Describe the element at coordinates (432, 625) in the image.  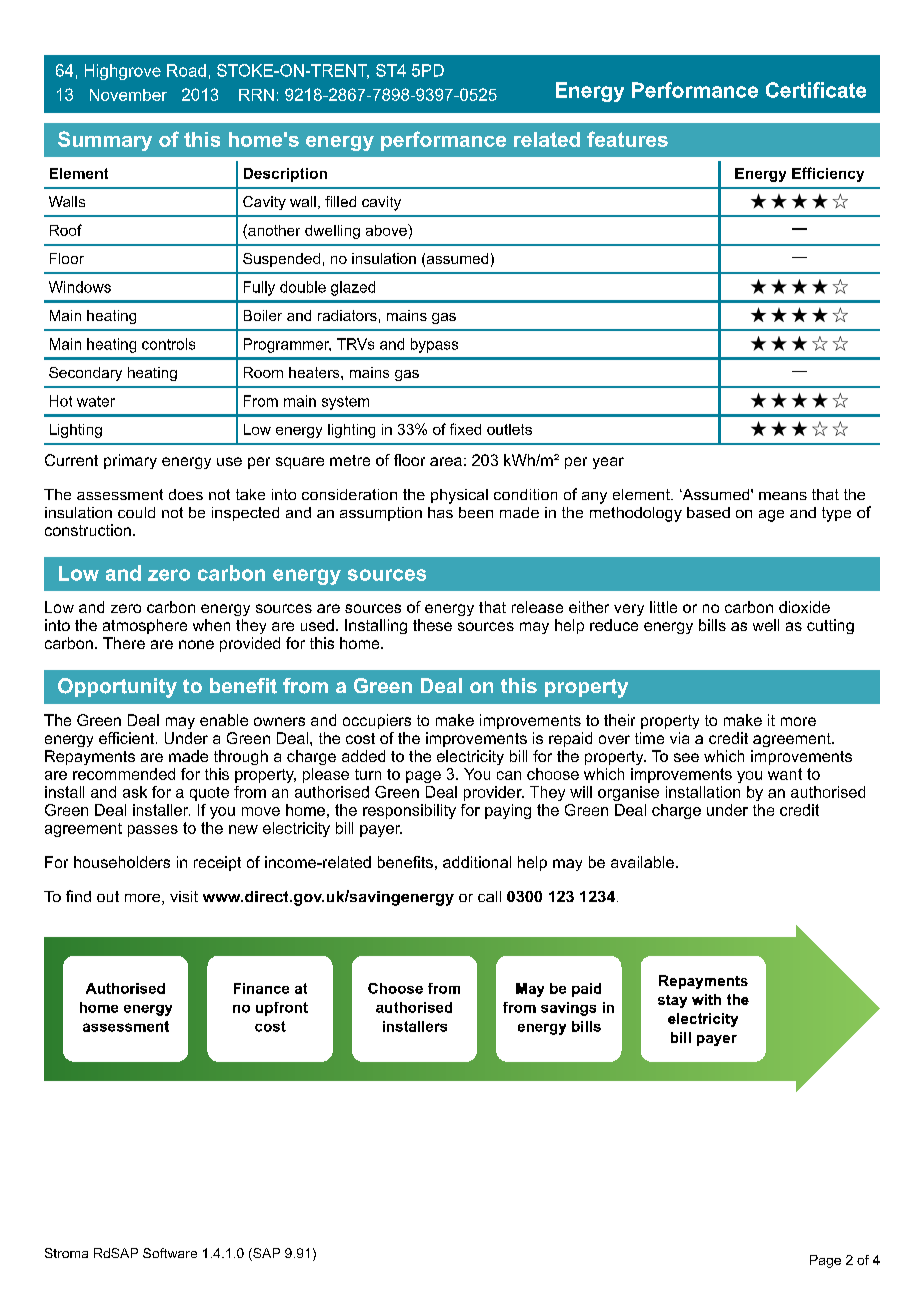
I see `these` at that location.
